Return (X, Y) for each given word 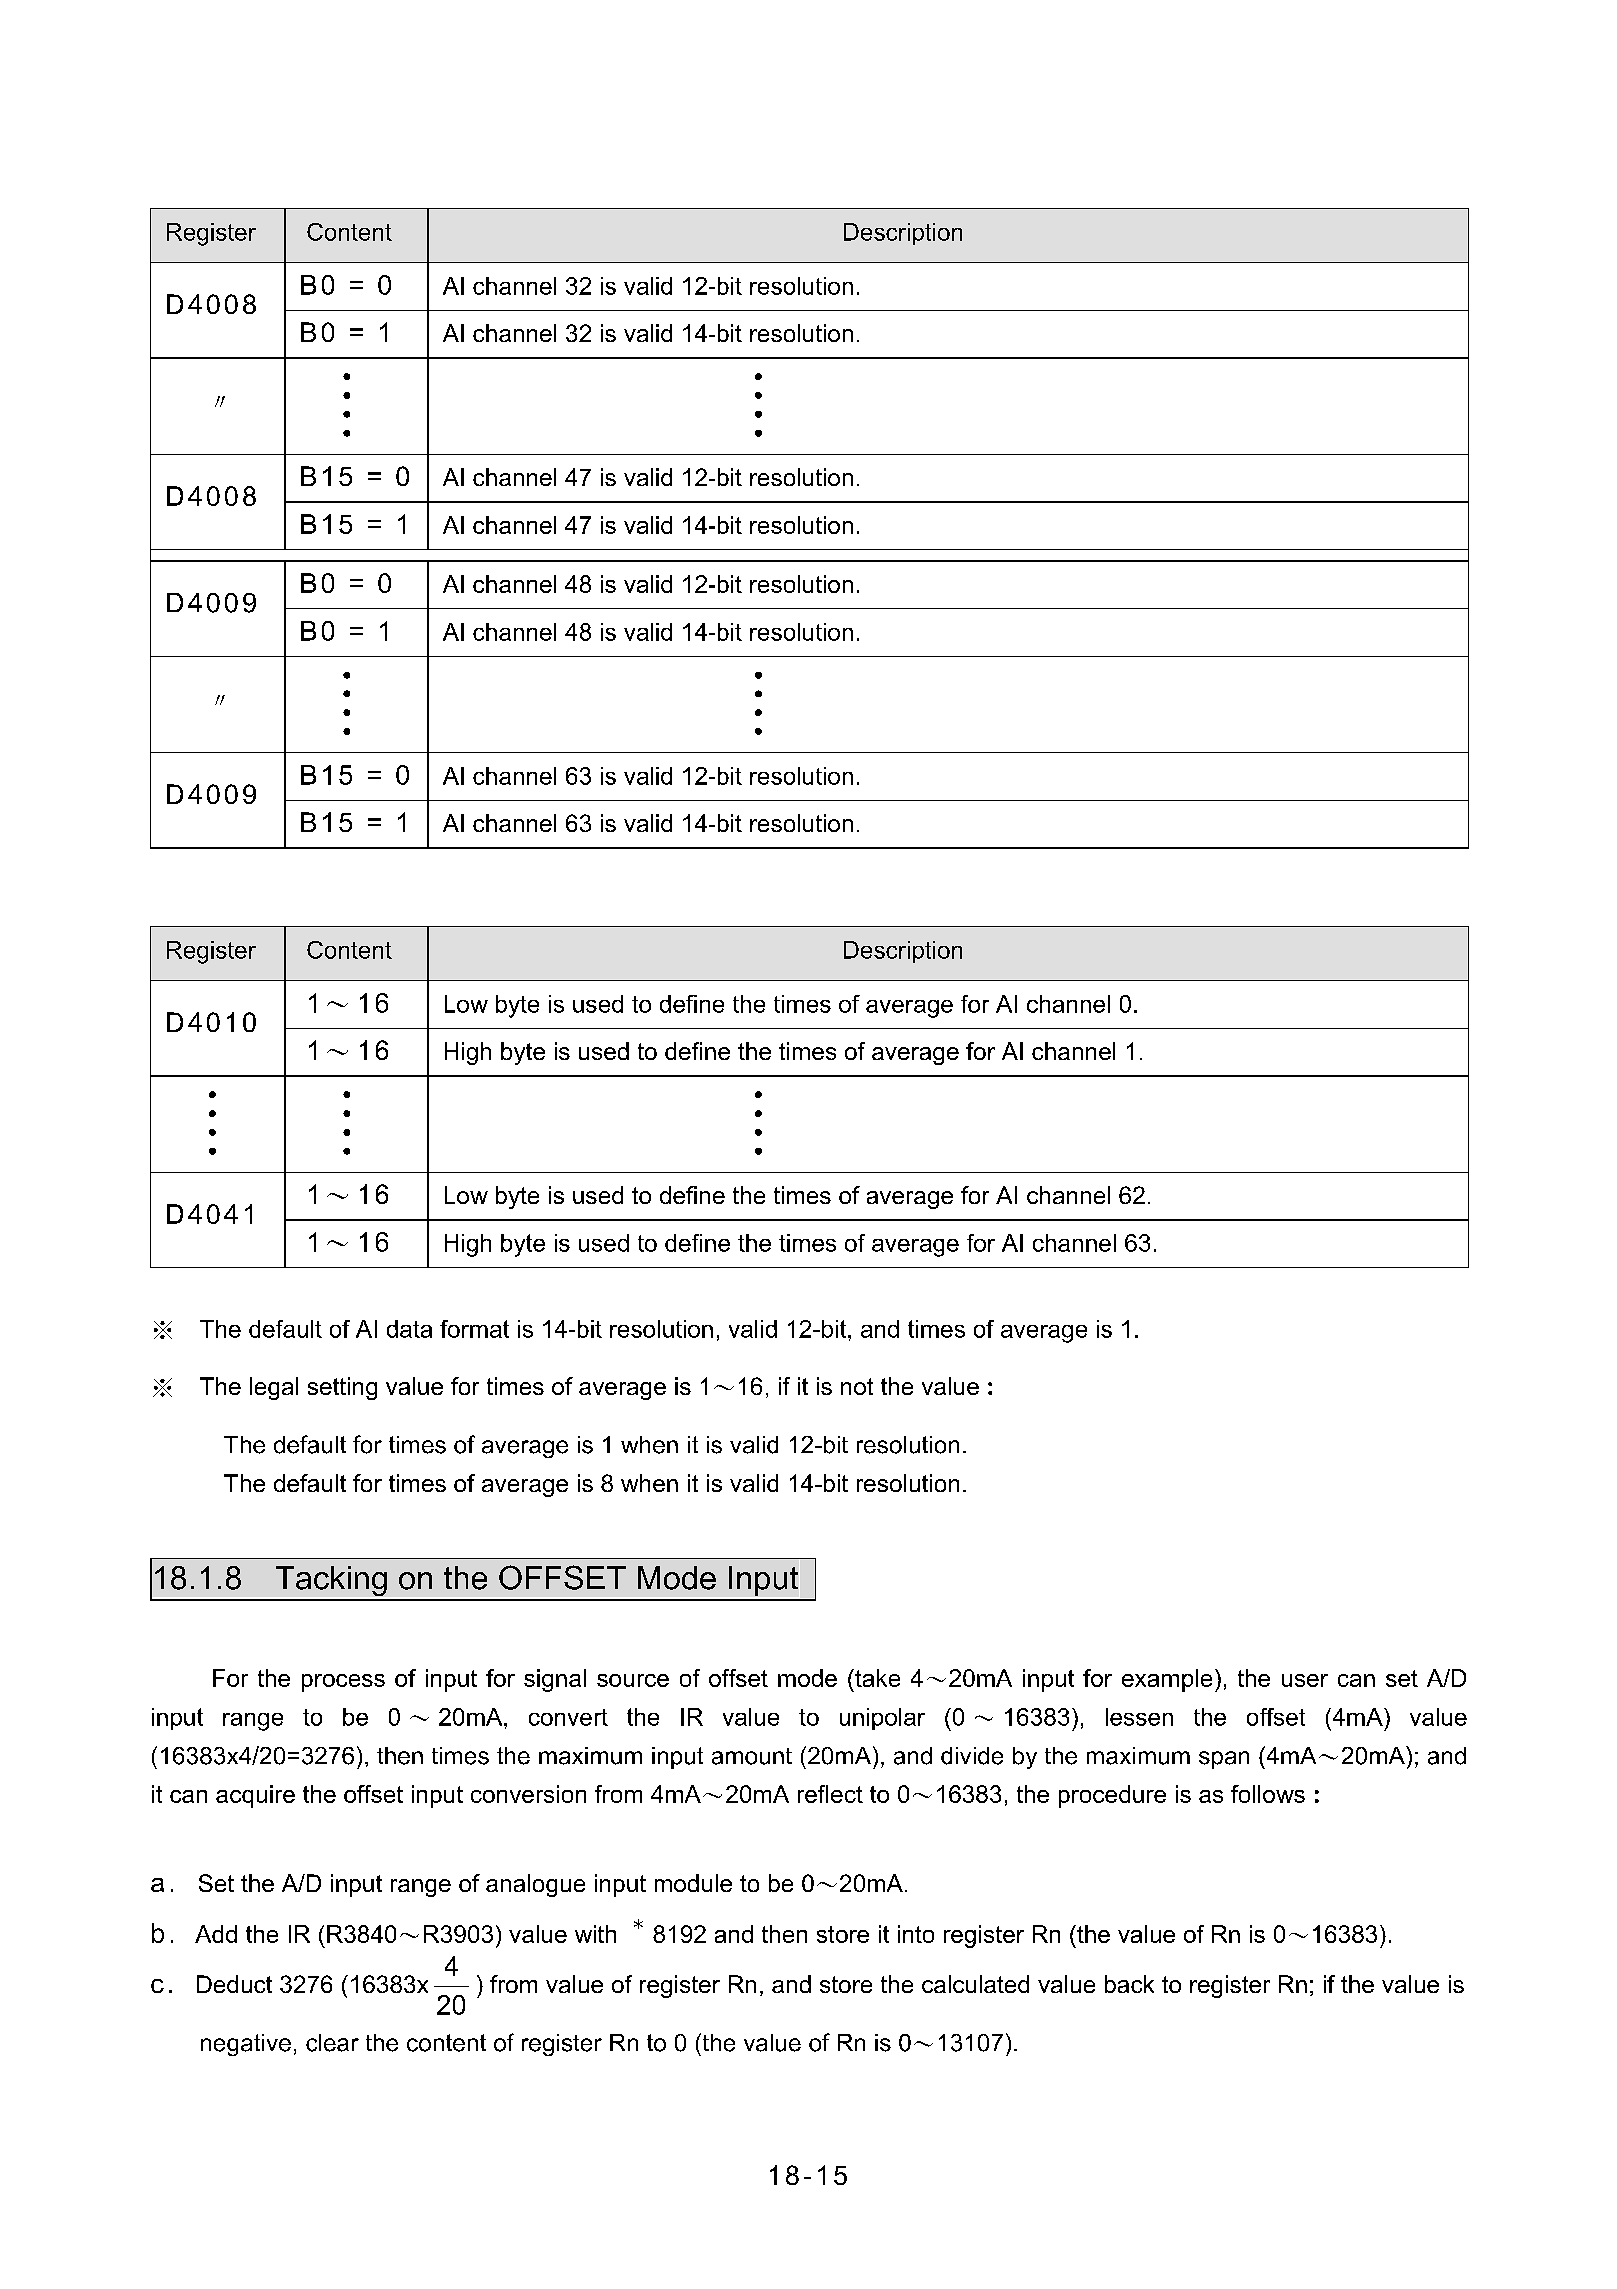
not (857, 1386)
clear (332, 2043)
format (474, 1329)
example (1167, 1680)
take (876, 1678)
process (343, 1683)
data (409, 1329)
